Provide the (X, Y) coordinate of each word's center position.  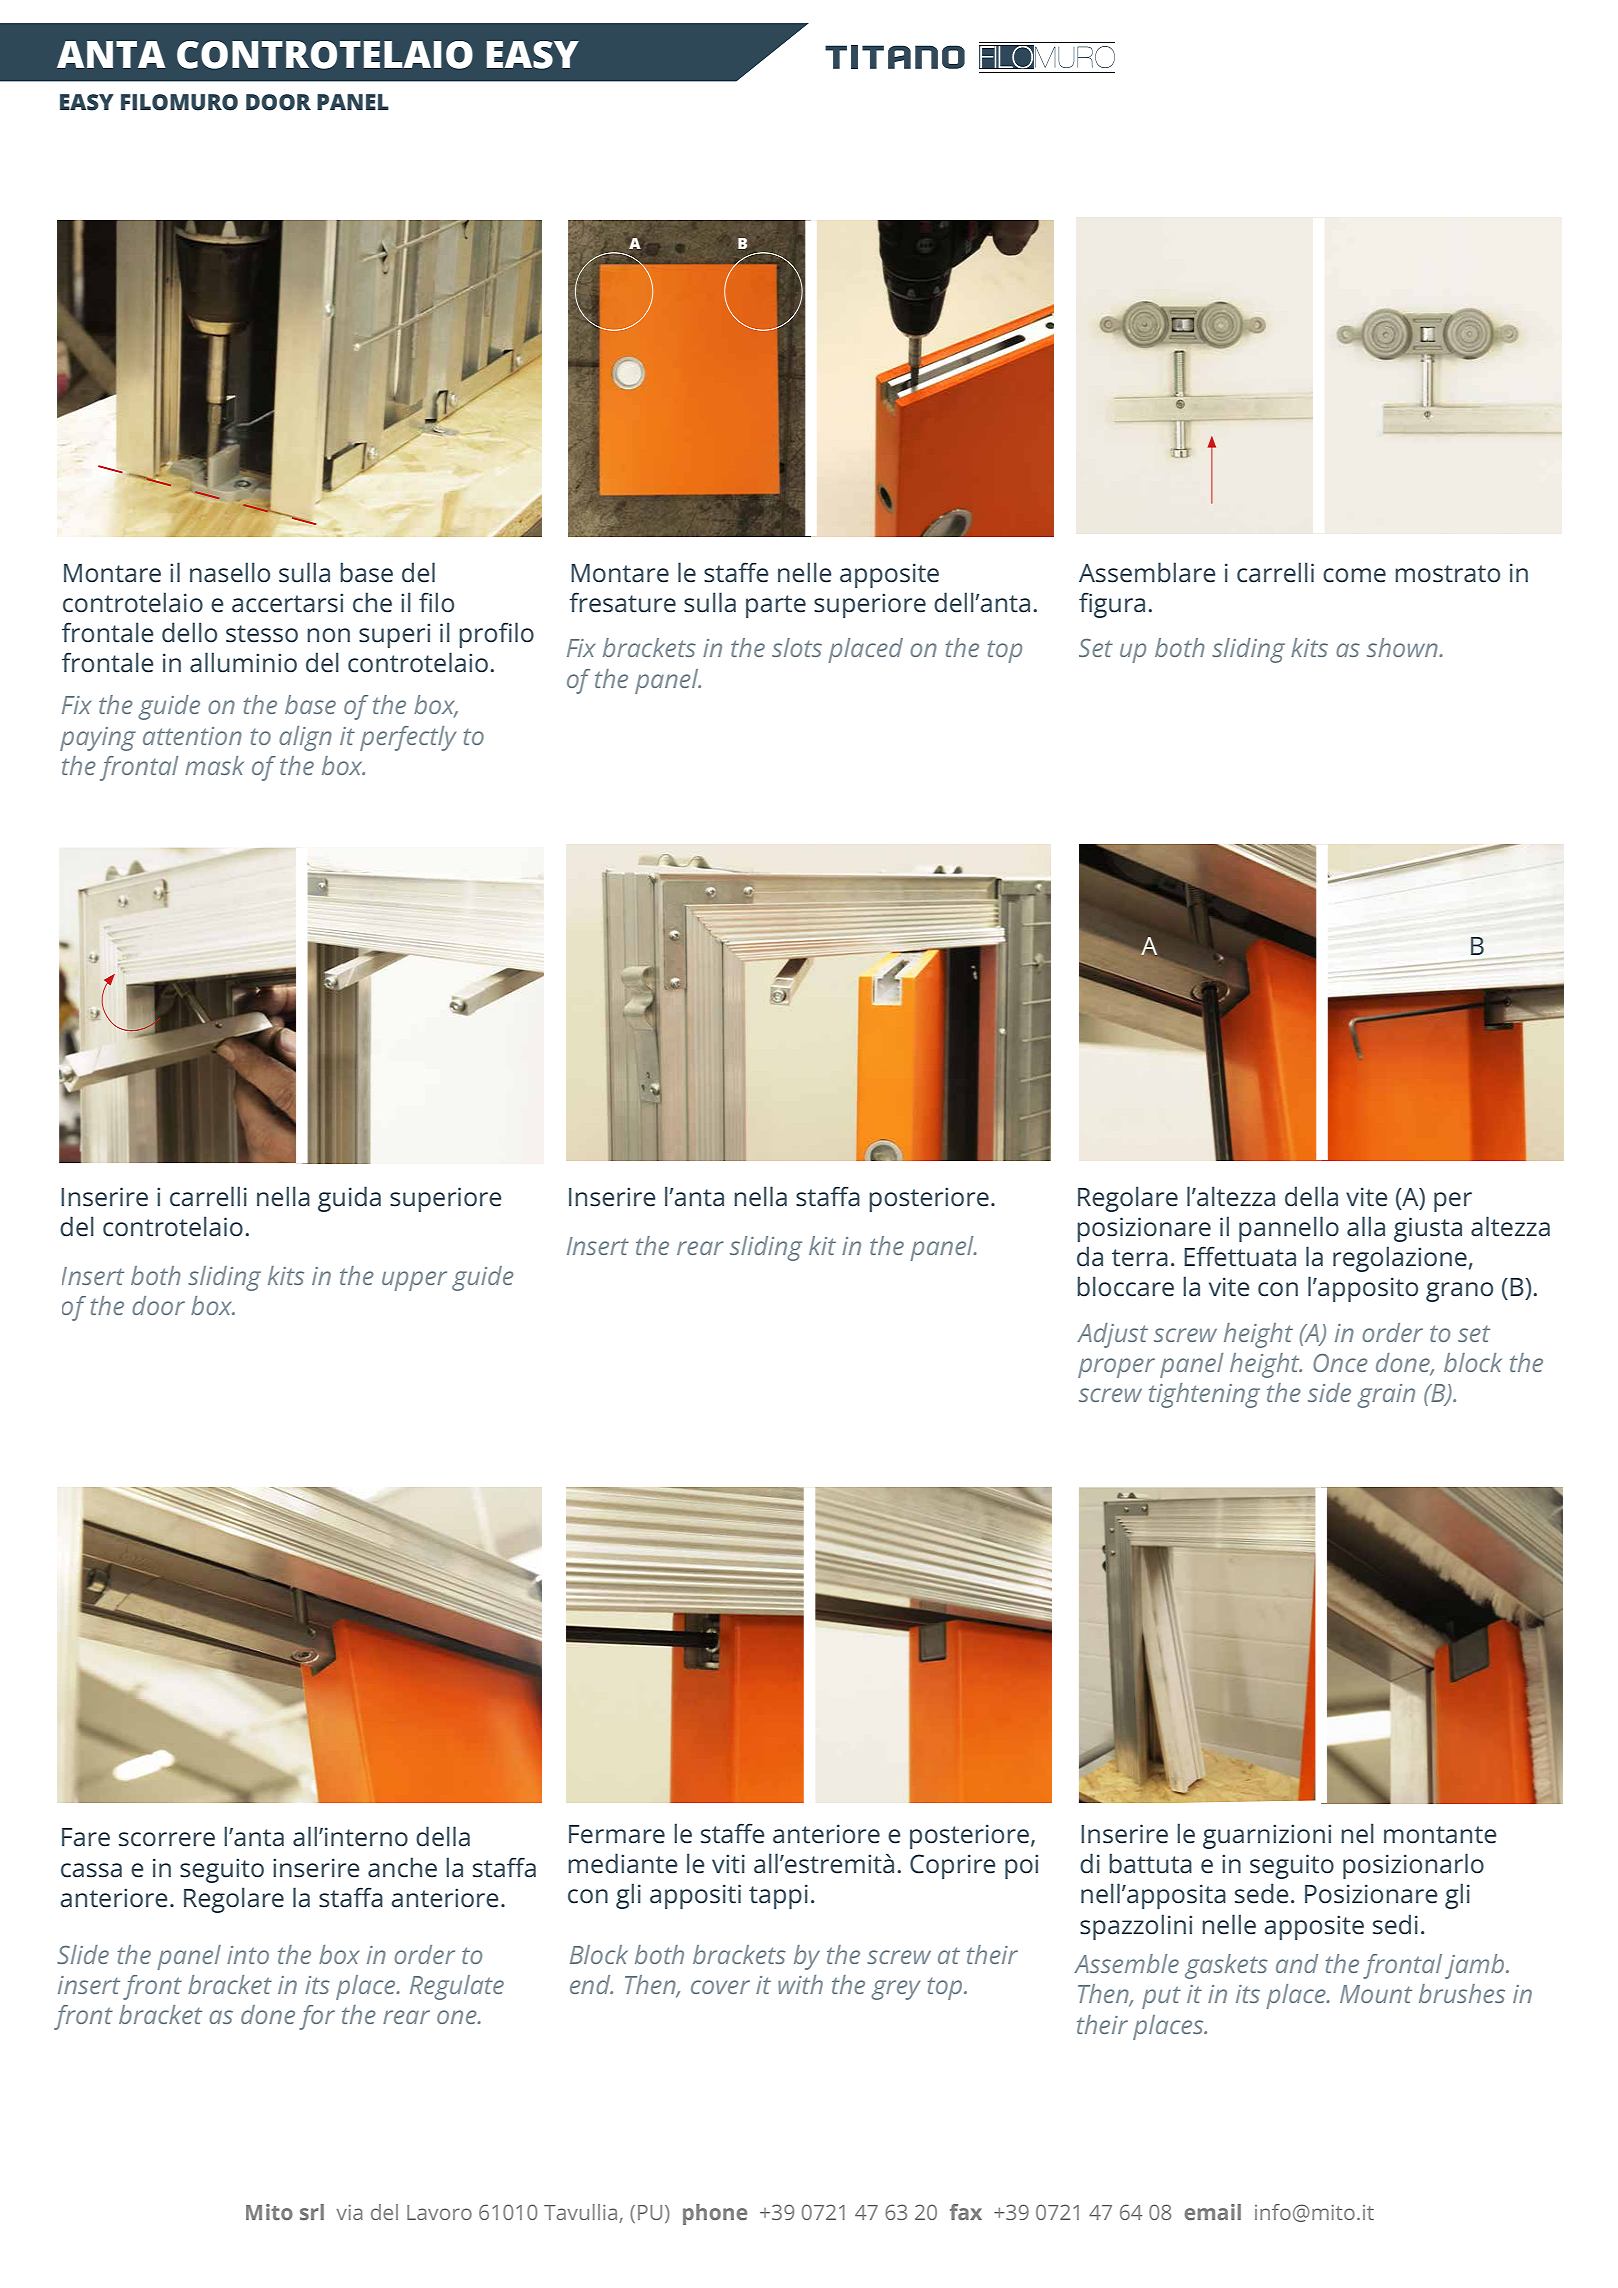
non (328, 635)
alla (1366, 1226)
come (1354, 575)
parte (776, 606)
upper (414, 1281)
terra (1140, 1258)
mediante (622, 1863)
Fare (86, 1837)
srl (312, 2212)
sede (1261, 1893)
